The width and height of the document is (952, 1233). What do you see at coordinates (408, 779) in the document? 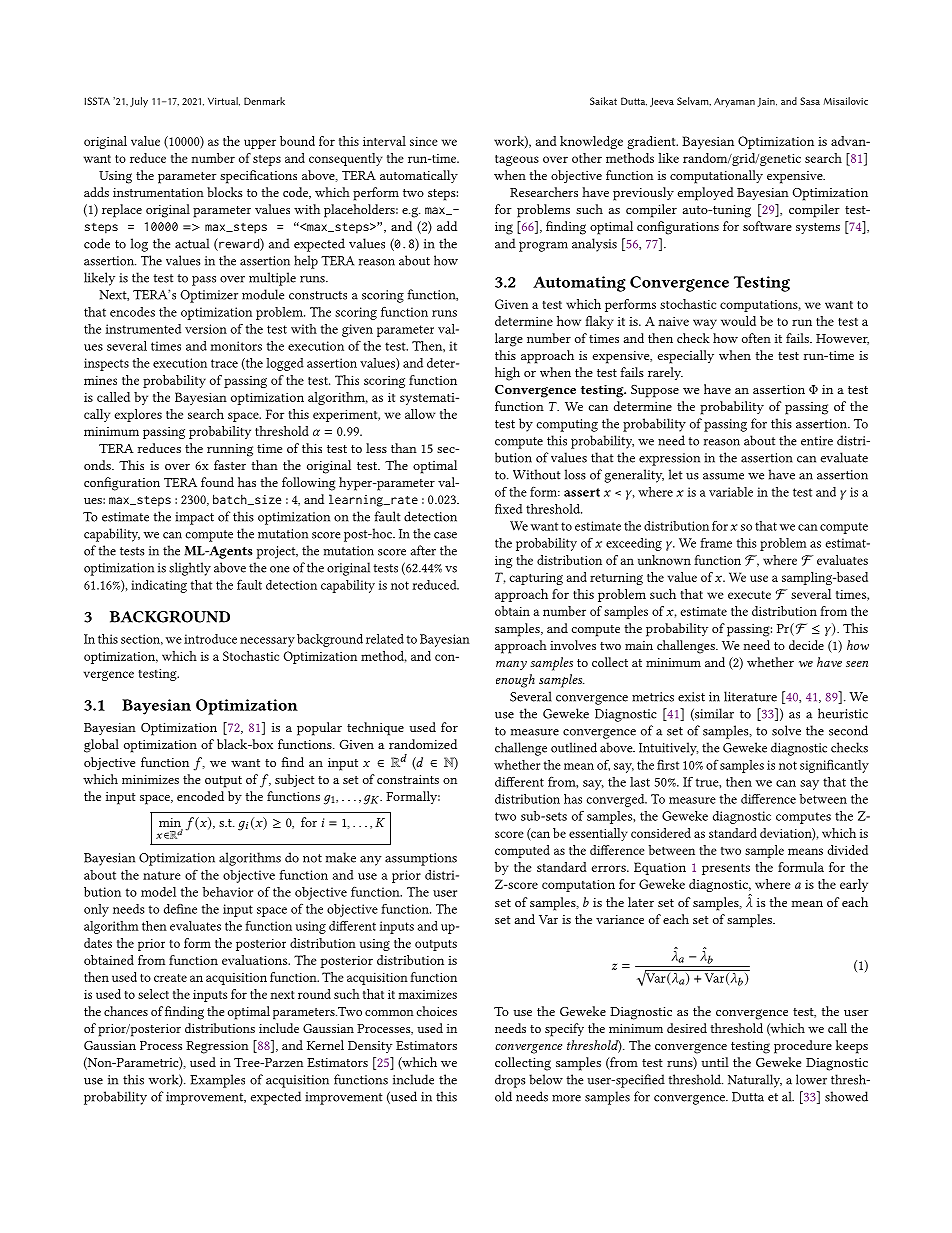
I see `constraints` at bounding box center [408, 779].
